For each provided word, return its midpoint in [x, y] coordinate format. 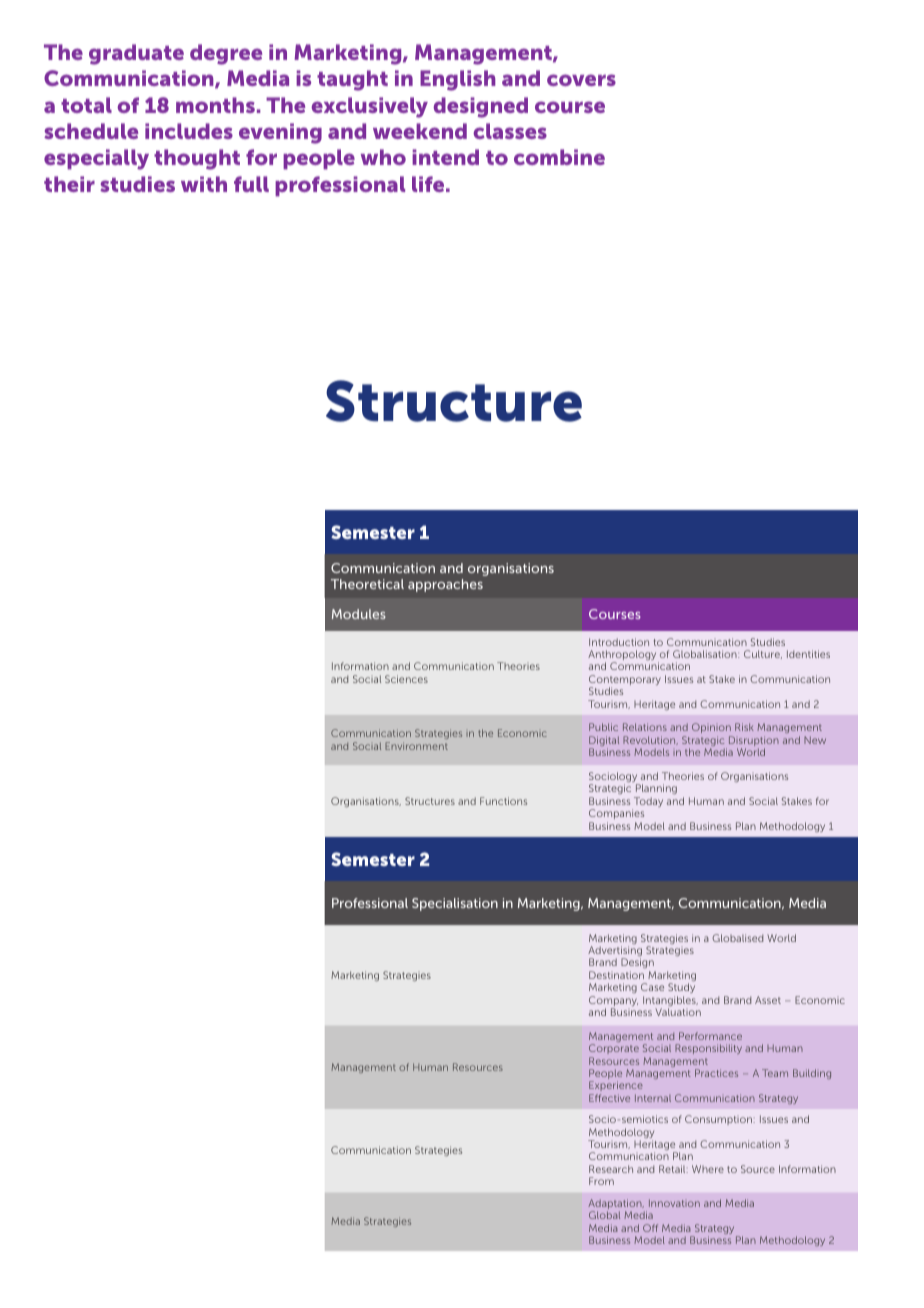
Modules [359, 614]
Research [611, 1169]
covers [581, 80]
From [601, 1181]
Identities [808, 654]
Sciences [406, 679]
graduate [136, 54]
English [457, 80]
